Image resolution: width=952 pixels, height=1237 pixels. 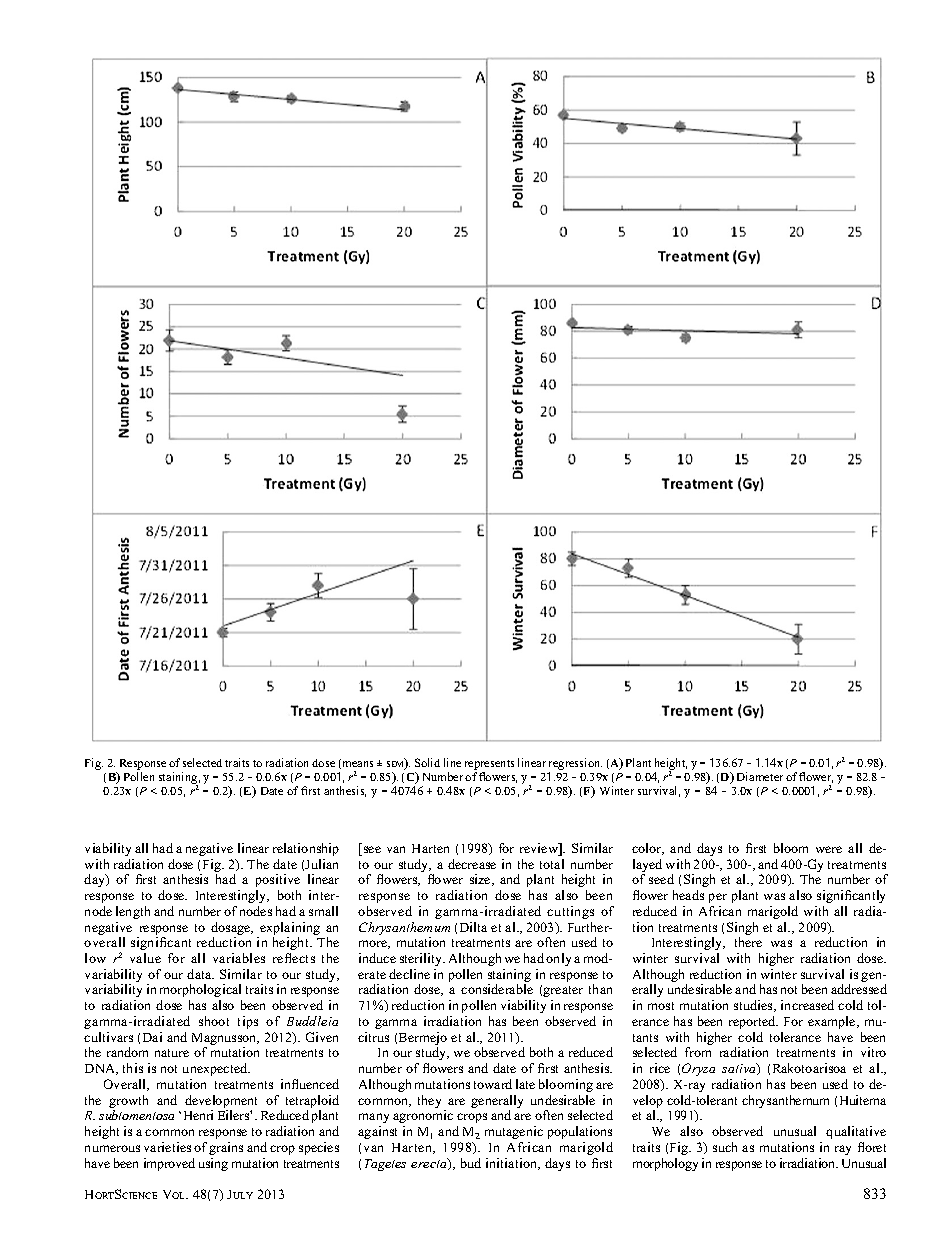 I want to click on data, so click(x=200, y=974).
